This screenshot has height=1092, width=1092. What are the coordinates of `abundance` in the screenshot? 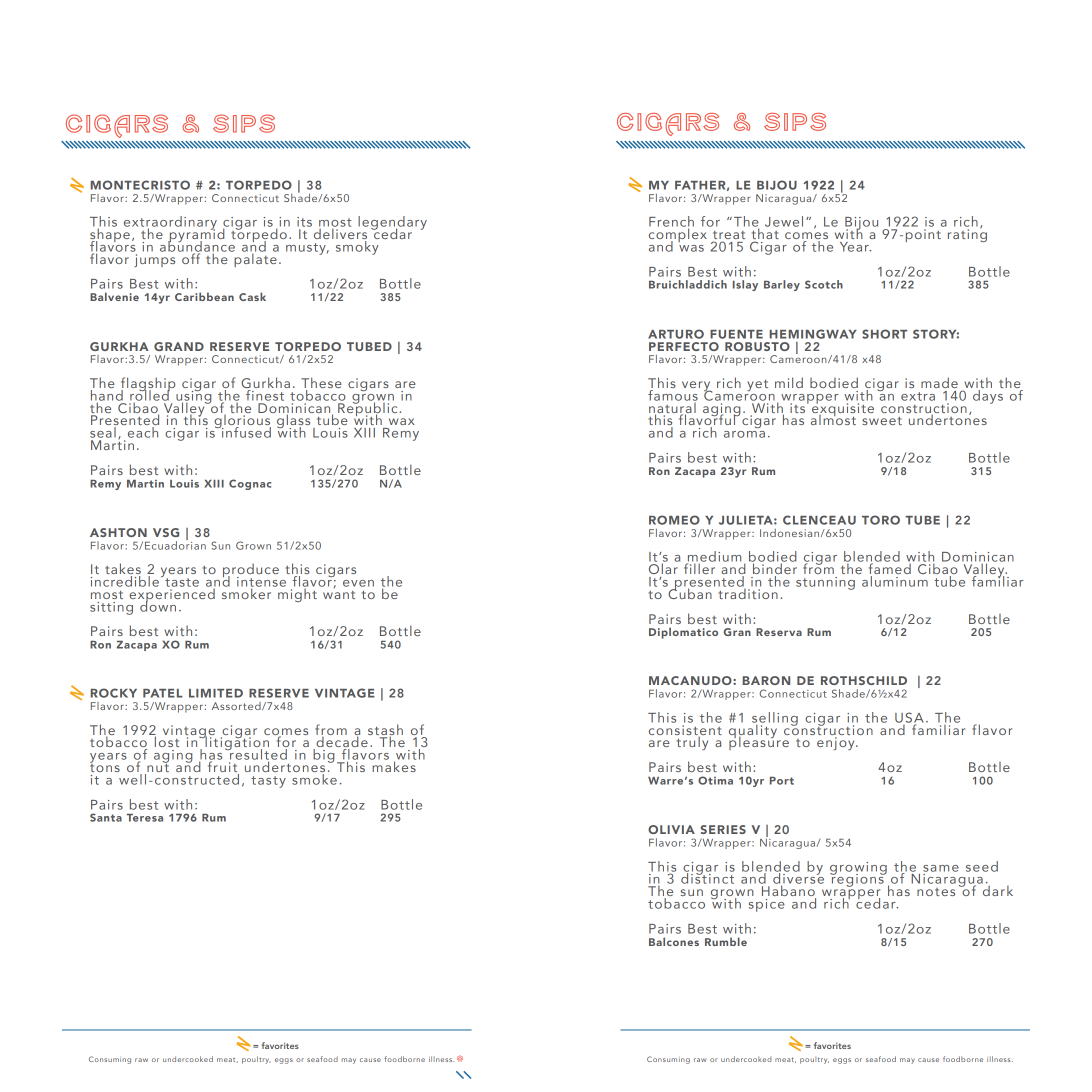 It's located at (197, 246).
